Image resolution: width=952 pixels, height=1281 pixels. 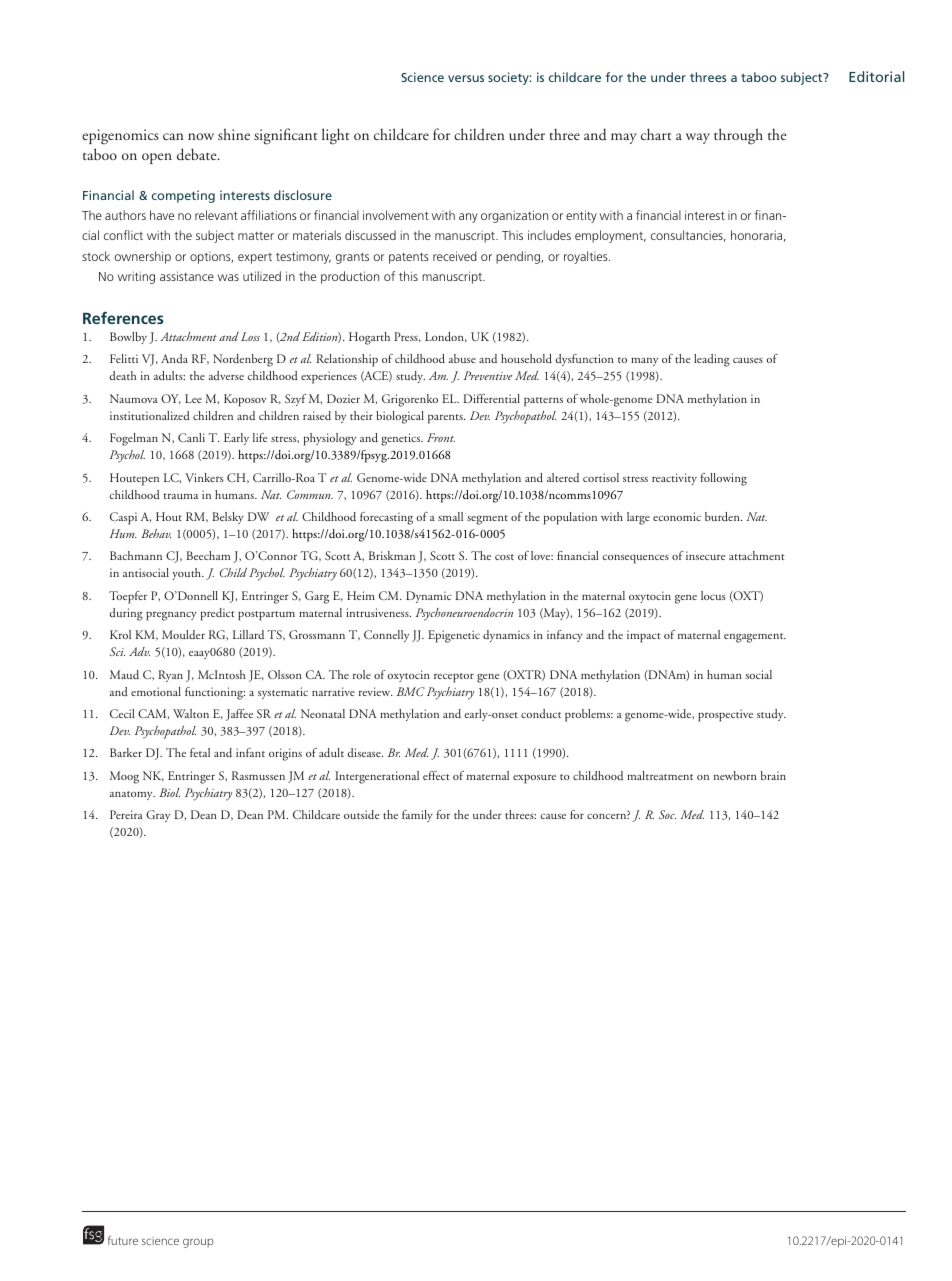 What do you see at coordinates (466, 78) in the screenshot?
I see `versus` at bounding box center [466, 78].
